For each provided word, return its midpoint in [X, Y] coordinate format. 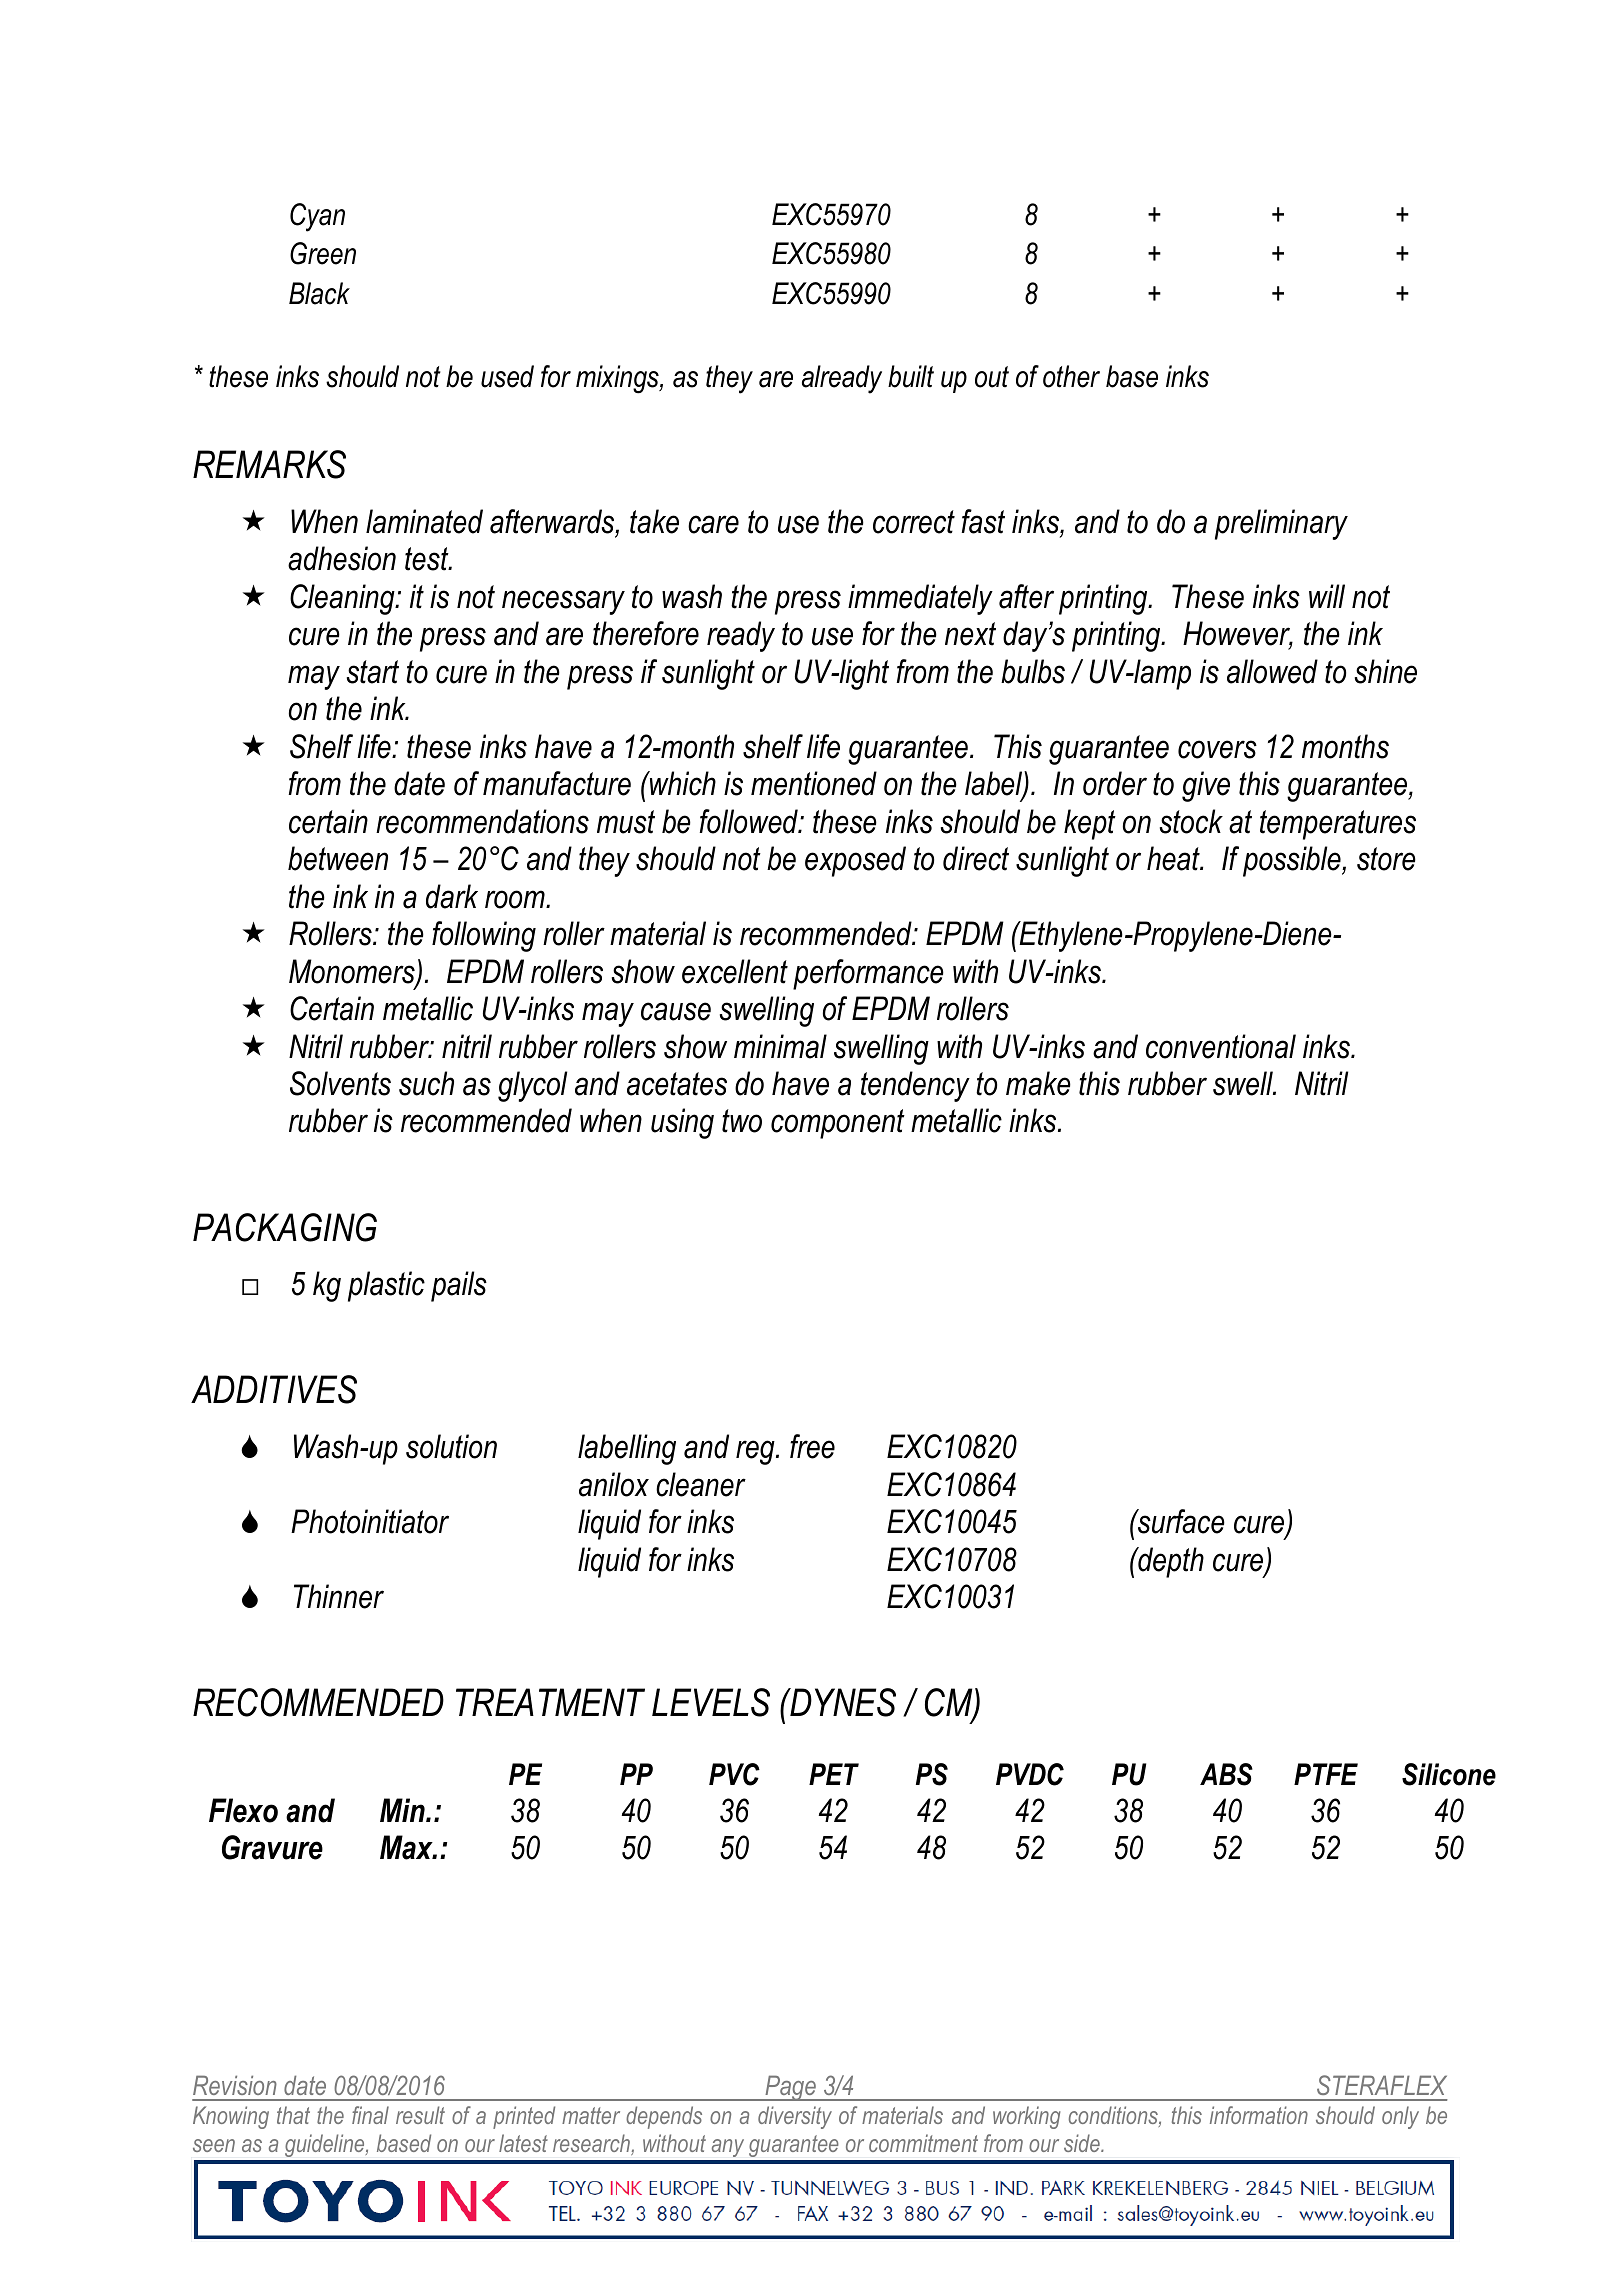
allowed [1272, 671]
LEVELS [711, 1702]
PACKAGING [285, 1227]
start [373, 672]
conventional [1221, 1046]
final [370, 2115]
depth [1170, 1562]
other [1071, 376]
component [838, 1124]
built [911, 376]
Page [790, 2088]
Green [323, 253]
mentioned [814, 783]
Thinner [339, 1596]
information [1259, 2115]
